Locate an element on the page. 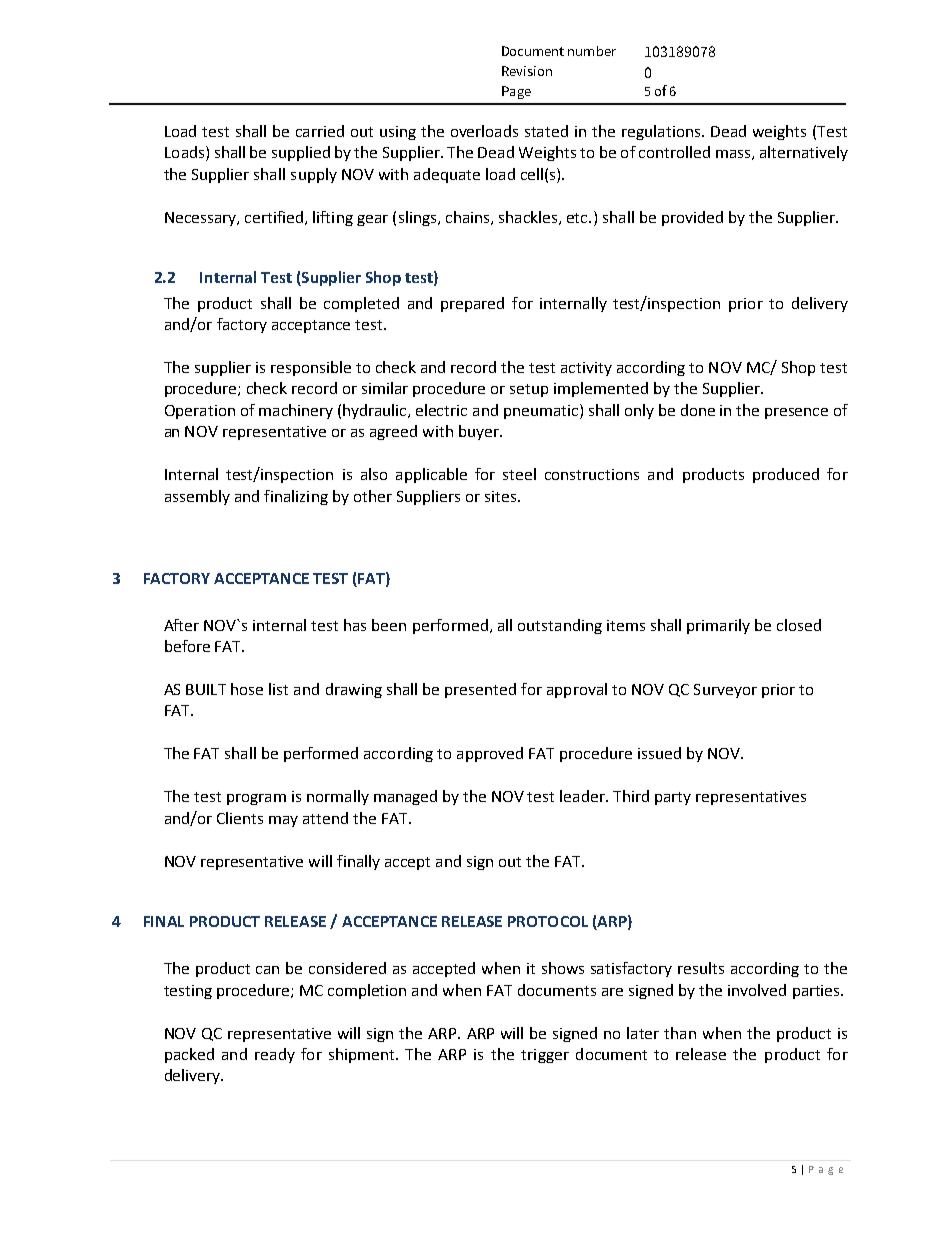 The height and width of the page is (1233, 952). prepared is located at coordinates (472, 304).
